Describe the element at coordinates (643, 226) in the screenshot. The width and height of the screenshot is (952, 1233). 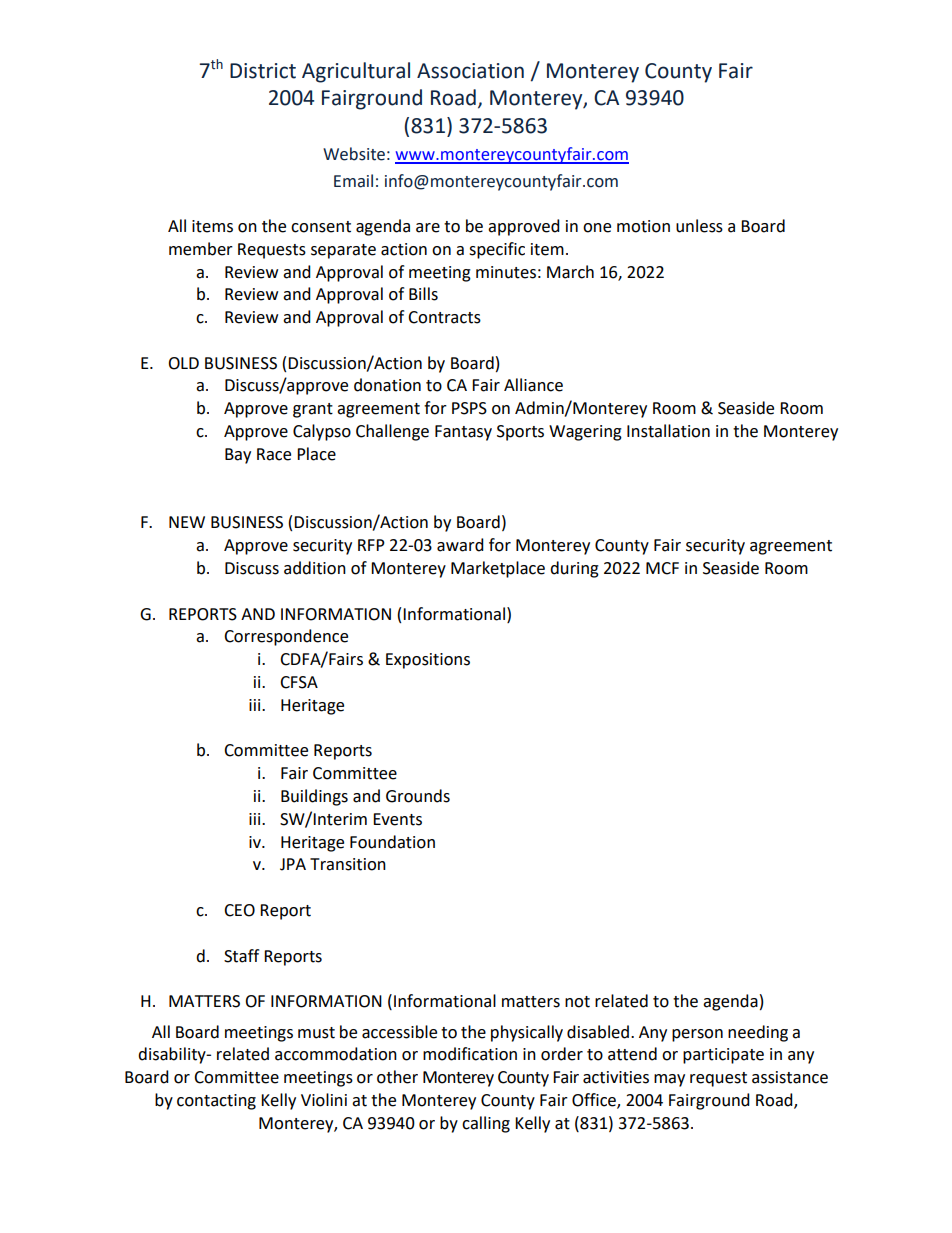
I see `motion` at that location.
